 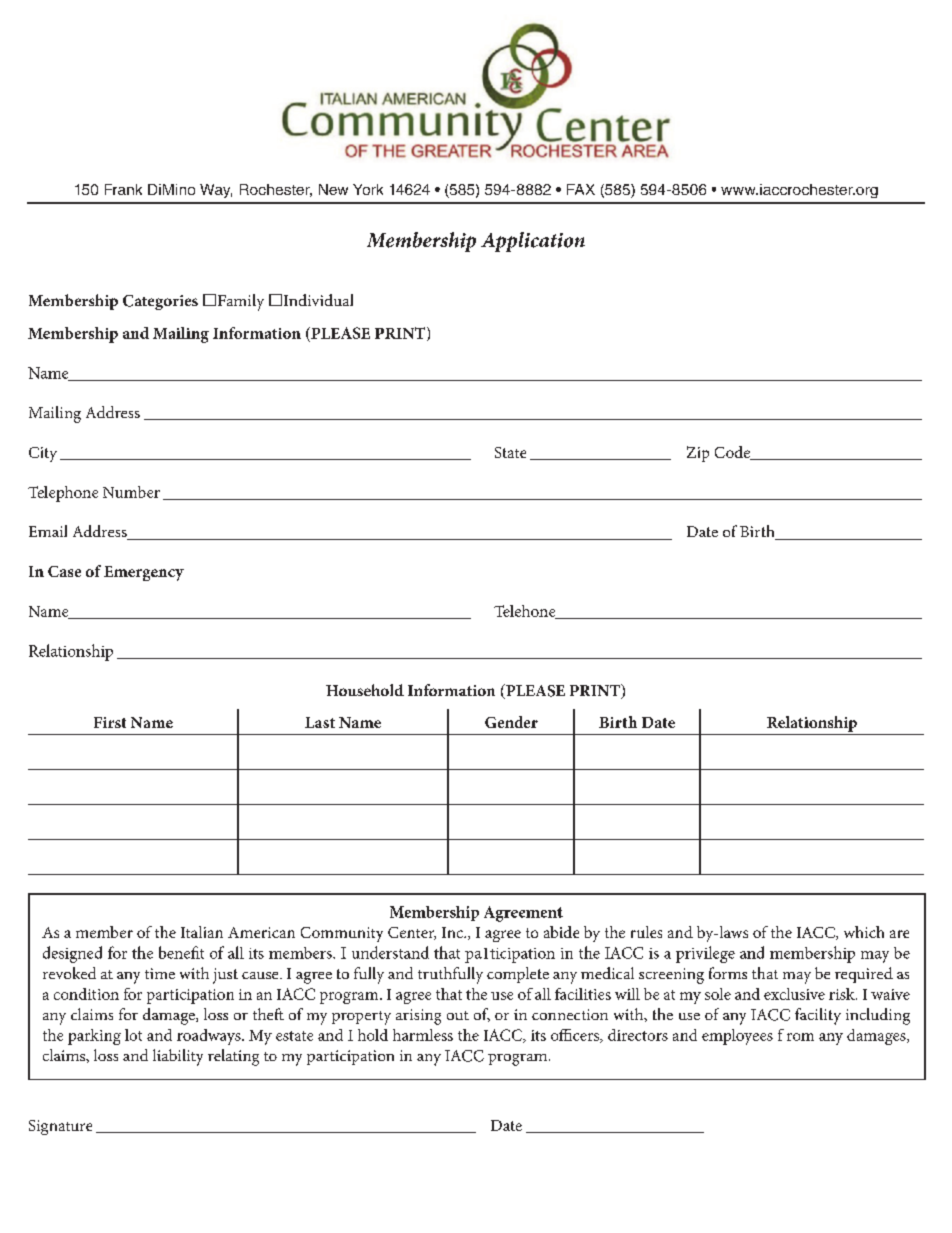 What do you see at coordinates (110, 722) in the screenshot?
I see `First` at bounding box center [110, 722].
